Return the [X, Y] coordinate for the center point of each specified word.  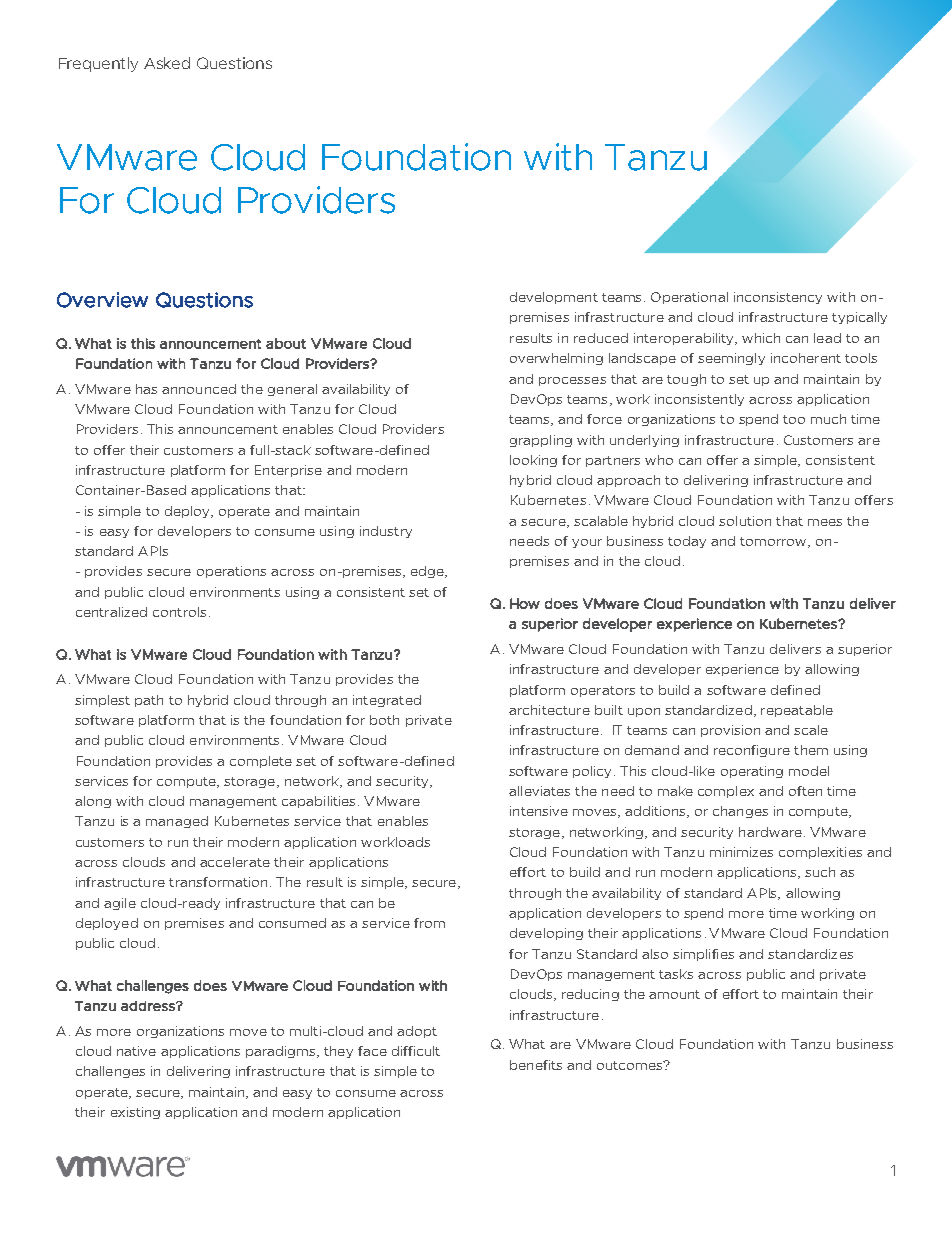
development [554, 298]
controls [179, 612]
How [525, 603]
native [136, 1051]
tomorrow [774, 542]
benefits [536, 1065]
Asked [167, 63]
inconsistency [778, 298]
